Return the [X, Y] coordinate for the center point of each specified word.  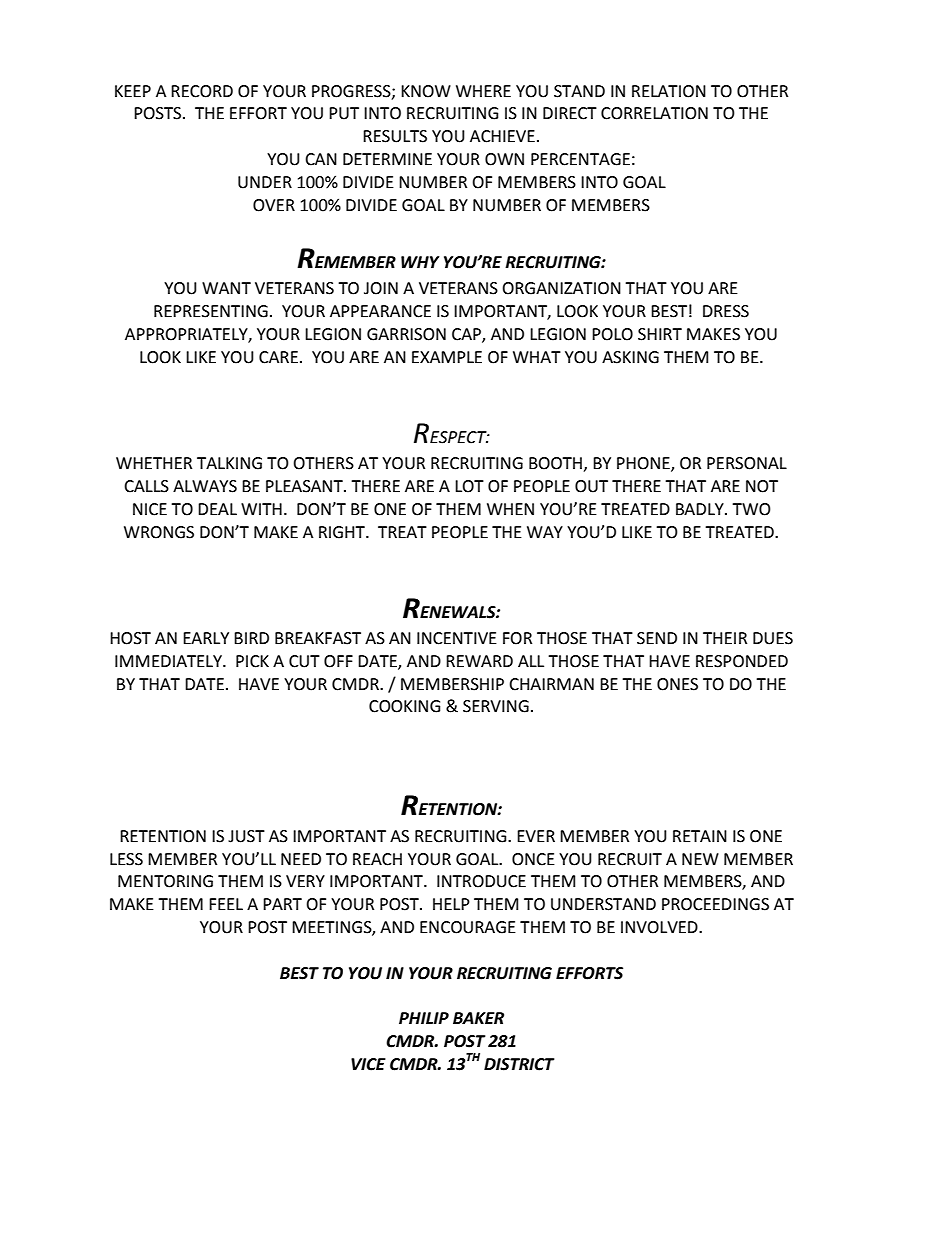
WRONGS [159, 532]
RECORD [202, 91]
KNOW [426, 91]
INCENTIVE [457, 638]
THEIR [725, 638]
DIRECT [570, 113]
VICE [368, 1064]
